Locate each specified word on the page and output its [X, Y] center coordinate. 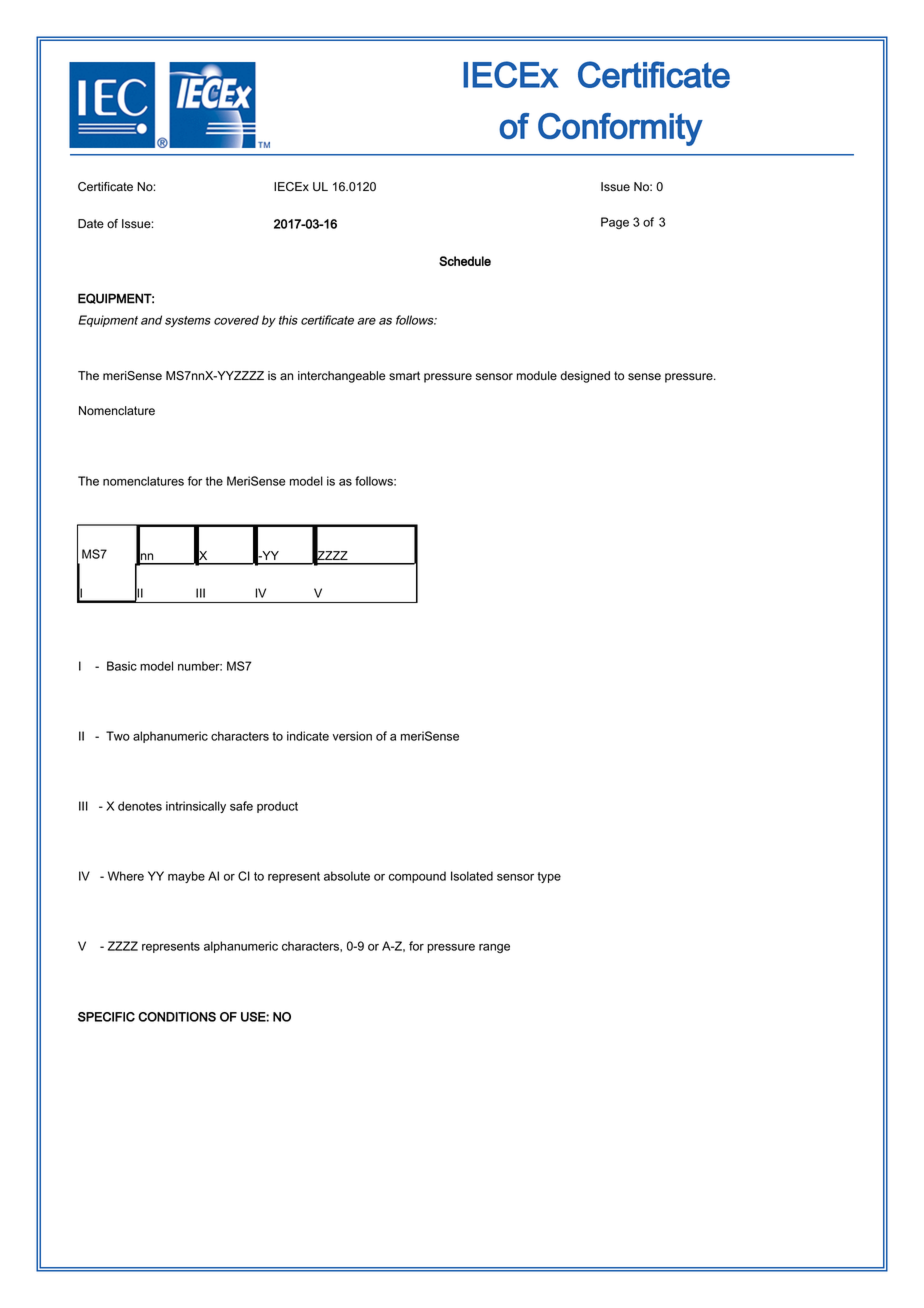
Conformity [620, 129]
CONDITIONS [177, 1017]
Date [91, 224]
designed [585, 377]
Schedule [465, 261]
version [352, 736]
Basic [122, 666]
